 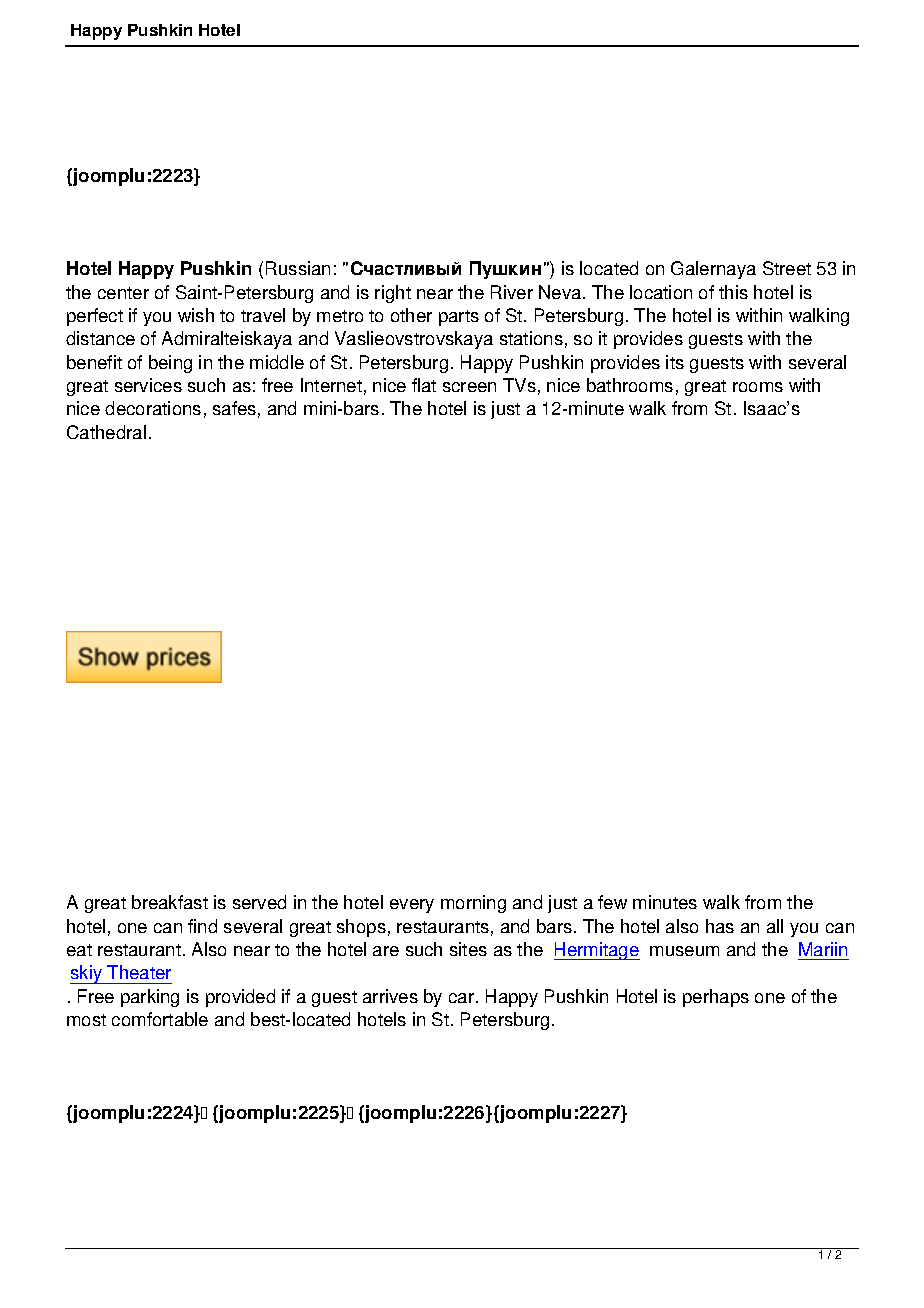 I want to click on car, so click(x=463, y=998).
